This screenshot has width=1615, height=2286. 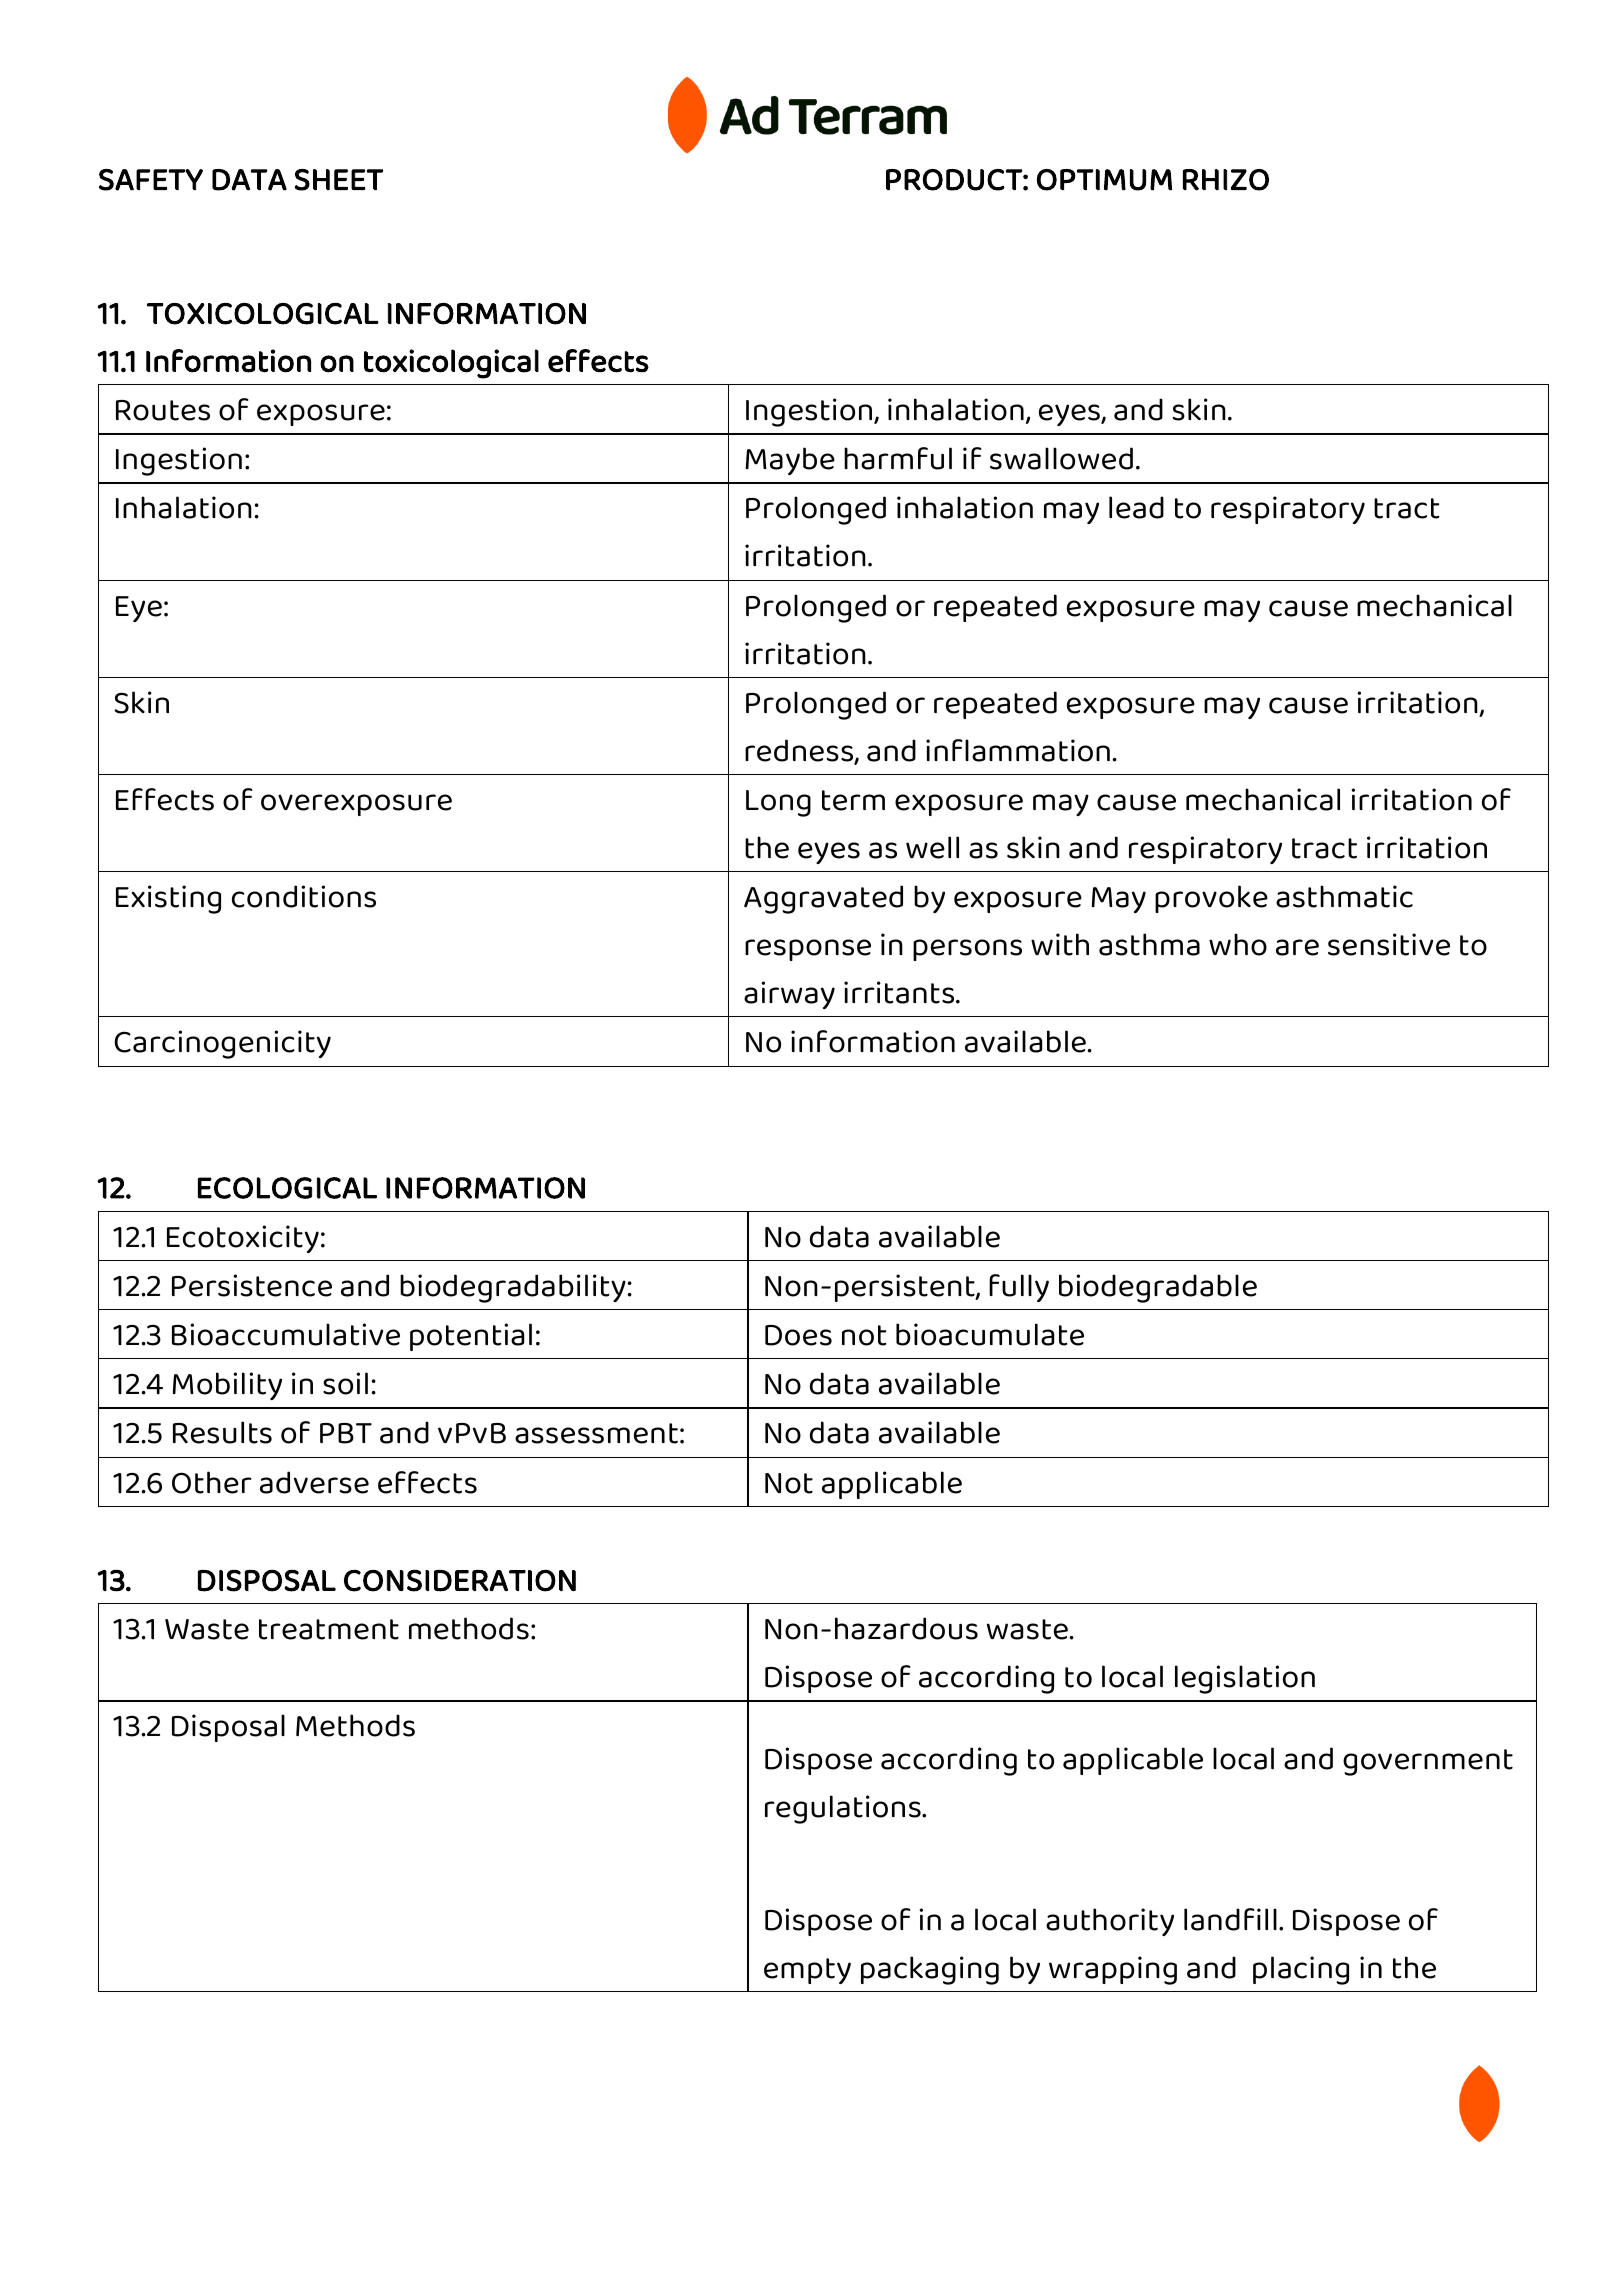 I want to click on OPTIMUM, so click(x=1104, y=180).
